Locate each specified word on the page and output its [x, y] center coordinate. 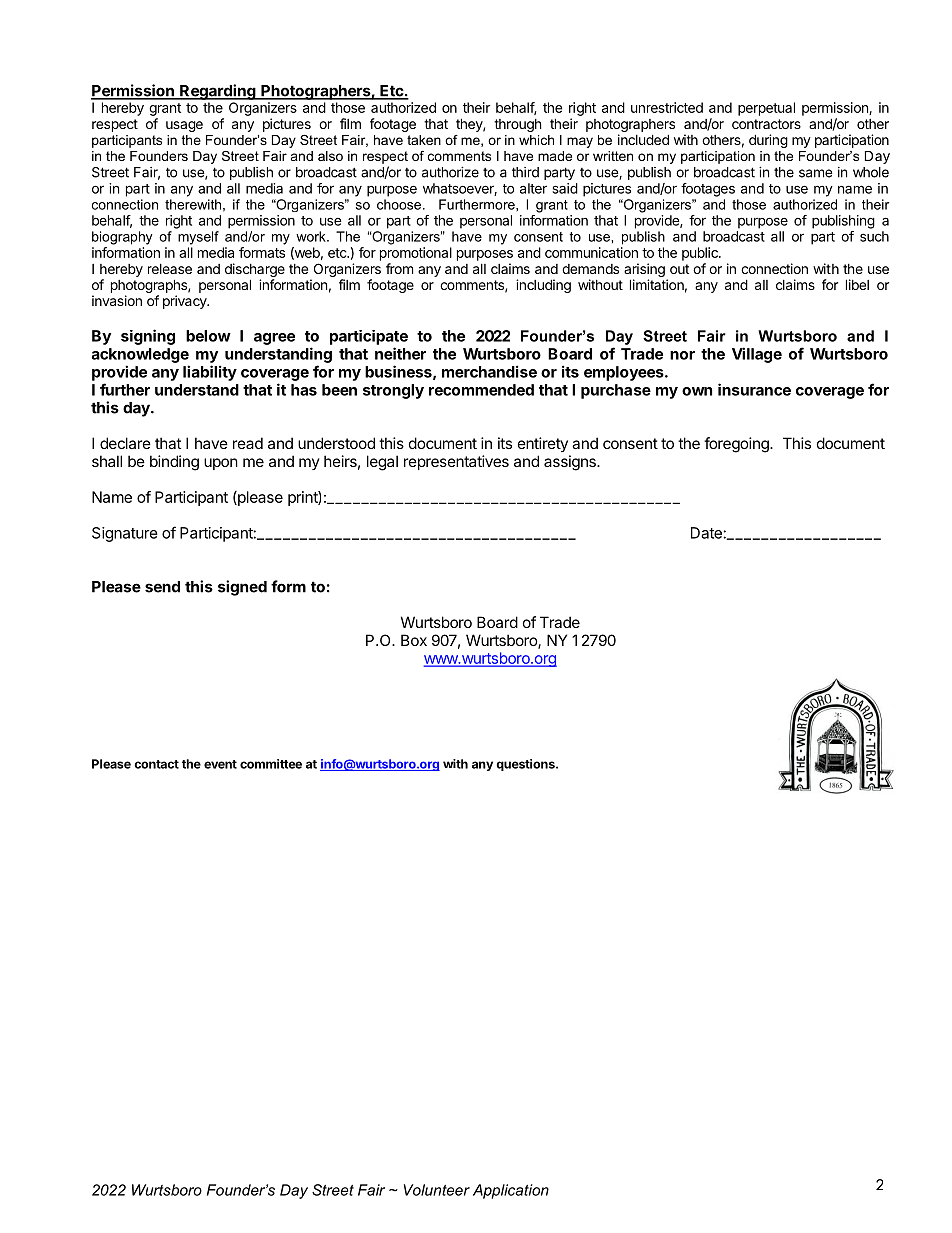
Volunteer [437, 1190]
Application [511, 1191]
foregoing [737, 445]
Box [414, 640]
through [518, 125]
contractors [766, 124]
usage [184, 126]
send [162, 587]
